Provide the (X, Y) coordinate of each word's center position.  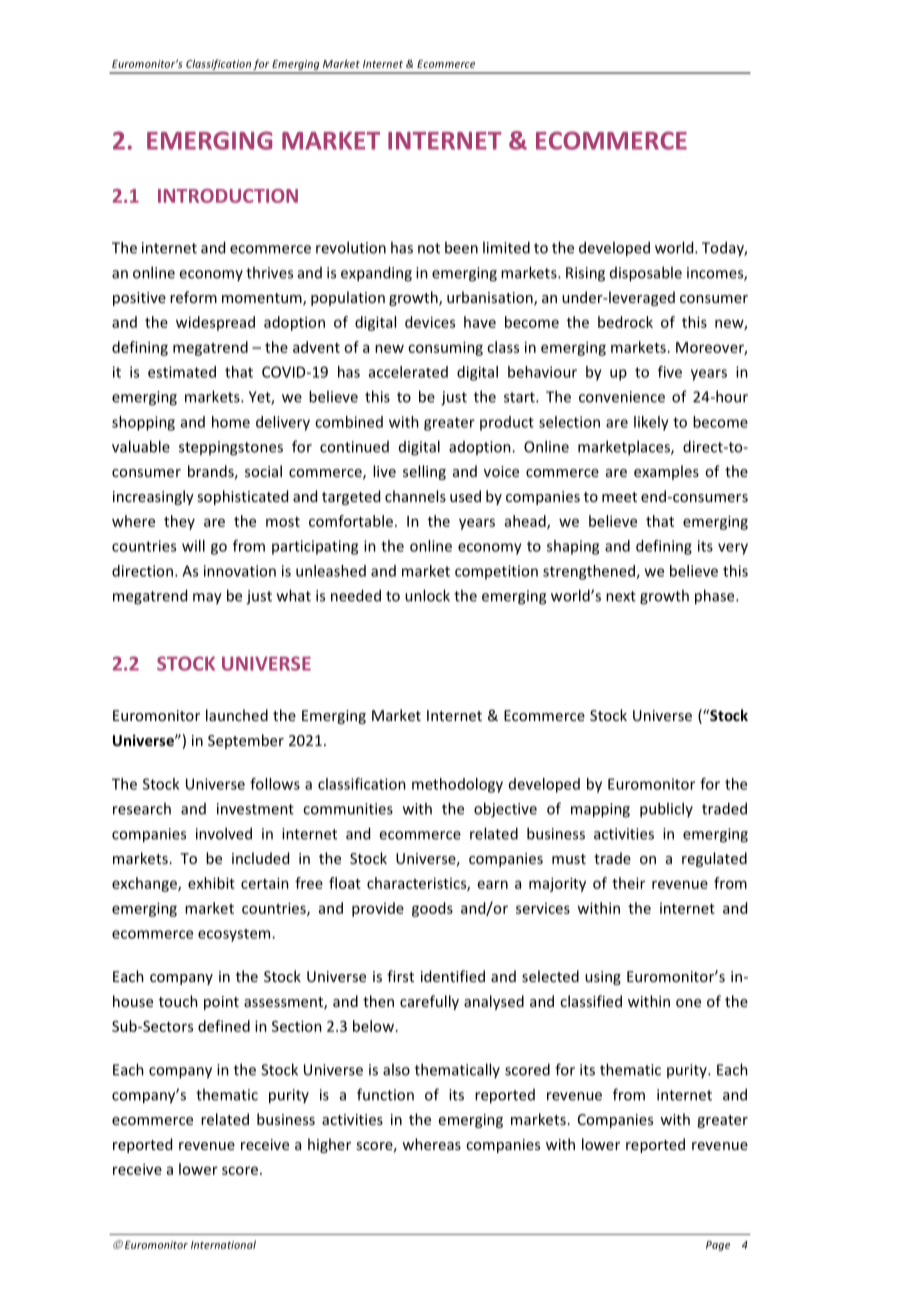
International (223, 1244)
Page (718, 1246)
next (621, 596)
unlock (427, 595)
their (628, 883)
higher (329, 1145)
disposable (646, 274)
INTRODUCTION (228, 196)
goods (432, 909)
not (429, 248)
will (193, 546)
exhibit (211, 883)
